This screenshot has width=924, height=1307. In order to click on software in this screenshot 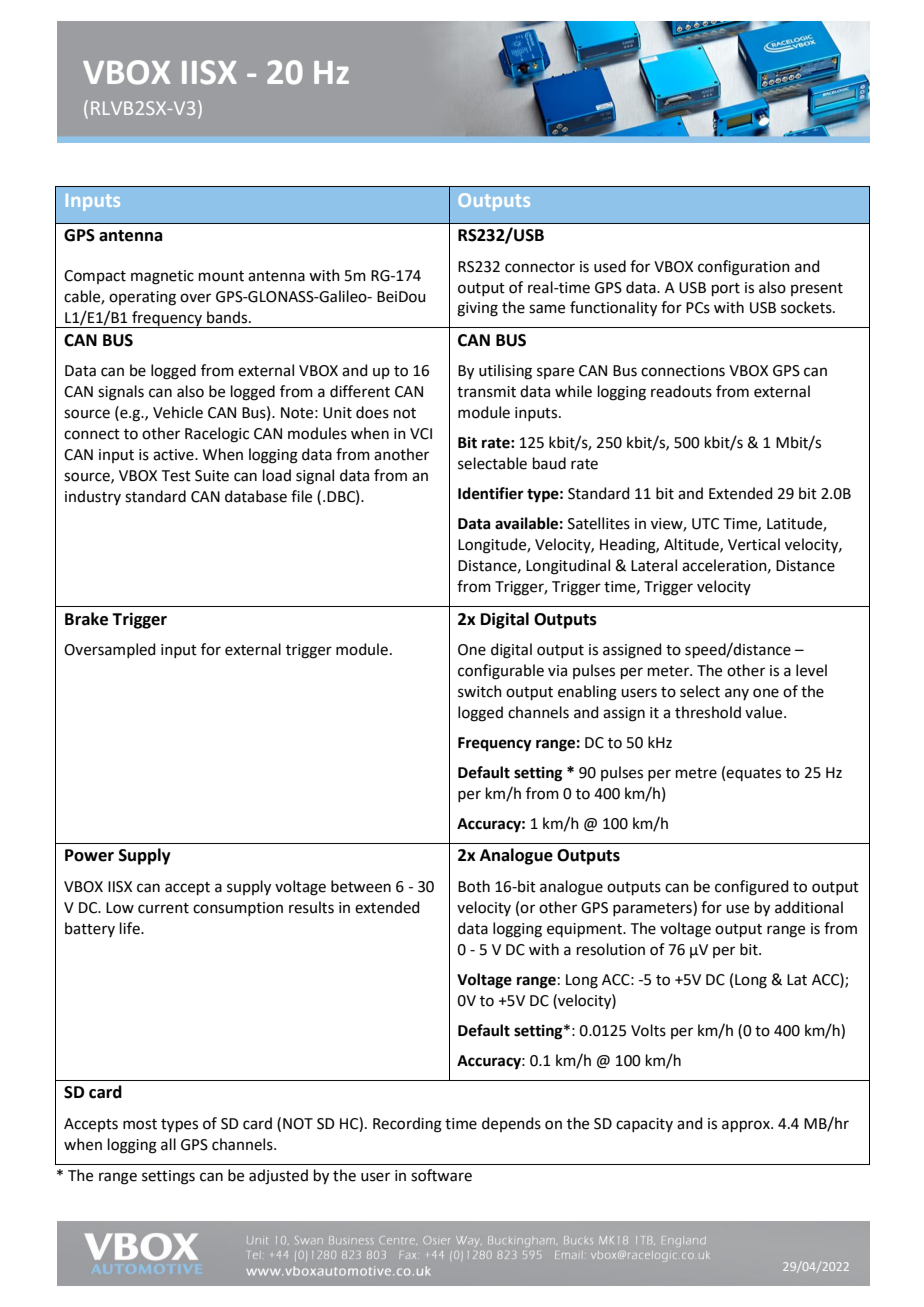, I will do `click(441, 1175)`.
